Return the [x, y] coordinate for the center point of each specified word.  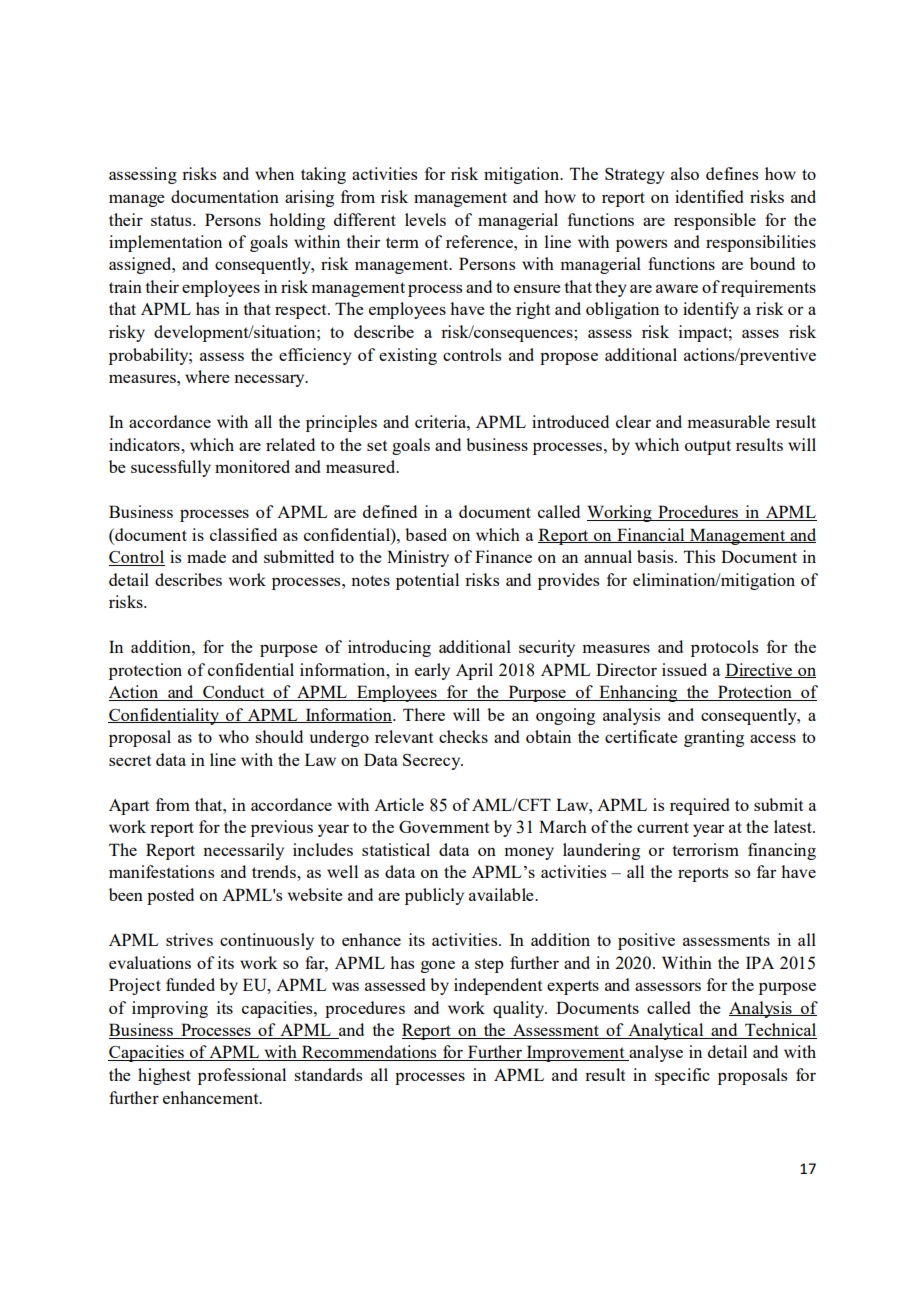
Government [444, 827]
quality [520, 1009]
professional [242, 1076]
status [172, 220]
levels [425, 219]
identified [709, 196]
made [206, 556]
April [474, 671]
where [207, 376]
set [377, 445]
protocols [724, 648]
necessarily [243, 851]
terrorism [705, 849]
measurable [728, 421]
